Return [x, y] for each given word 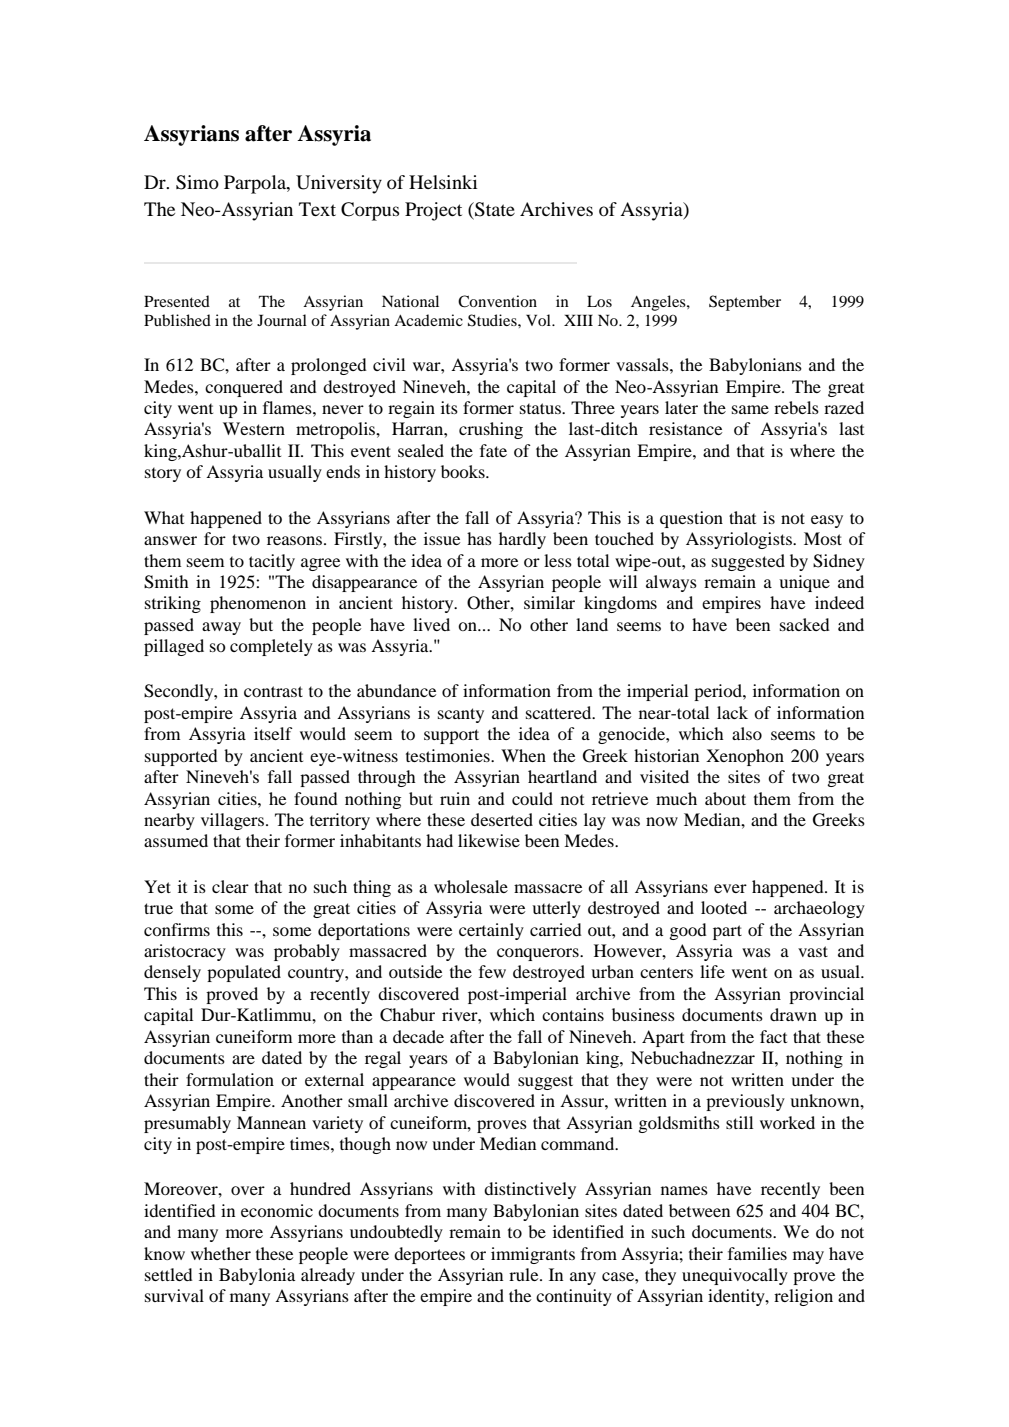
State [494, 209]
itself [273, 733]
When [523, 755]
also [747, 733]
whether [221, 1253]
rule [525, 1274]
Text [317, 209]
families [757, 1253]
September [745, 303]
